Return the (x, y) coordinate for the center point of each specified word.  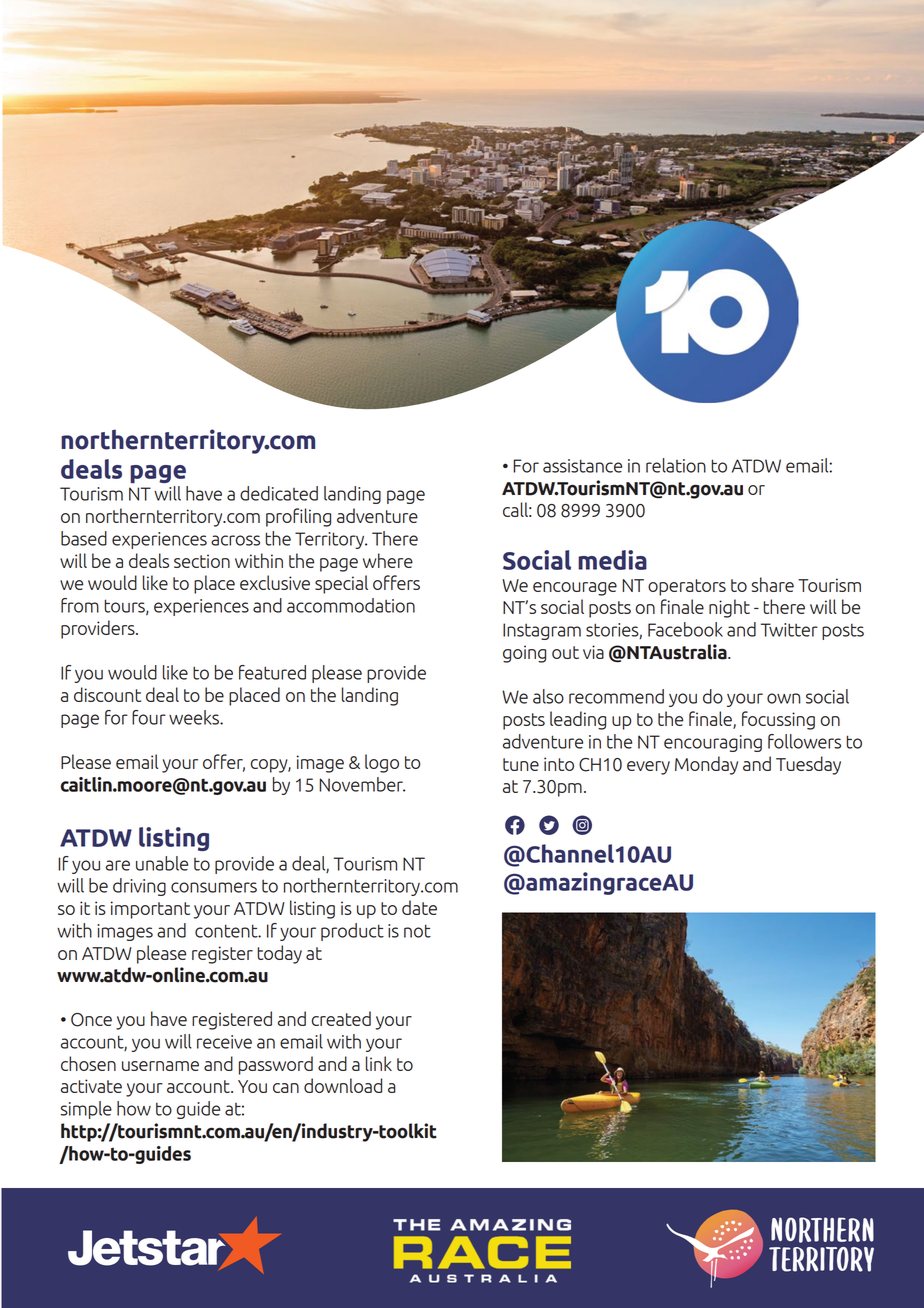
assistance (582, 466)
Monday (706, 765)
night (729, 608)
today (279, 954)
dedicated (279, 493)
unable (162, 863)
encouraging (713, 743)
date (419, 907)
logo (382, 763)
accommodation (351, 605)
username (160, 1066)
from (80, 605)
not (417, 931)
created (341, 1018)
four (149, 717)
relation (676, 465)
